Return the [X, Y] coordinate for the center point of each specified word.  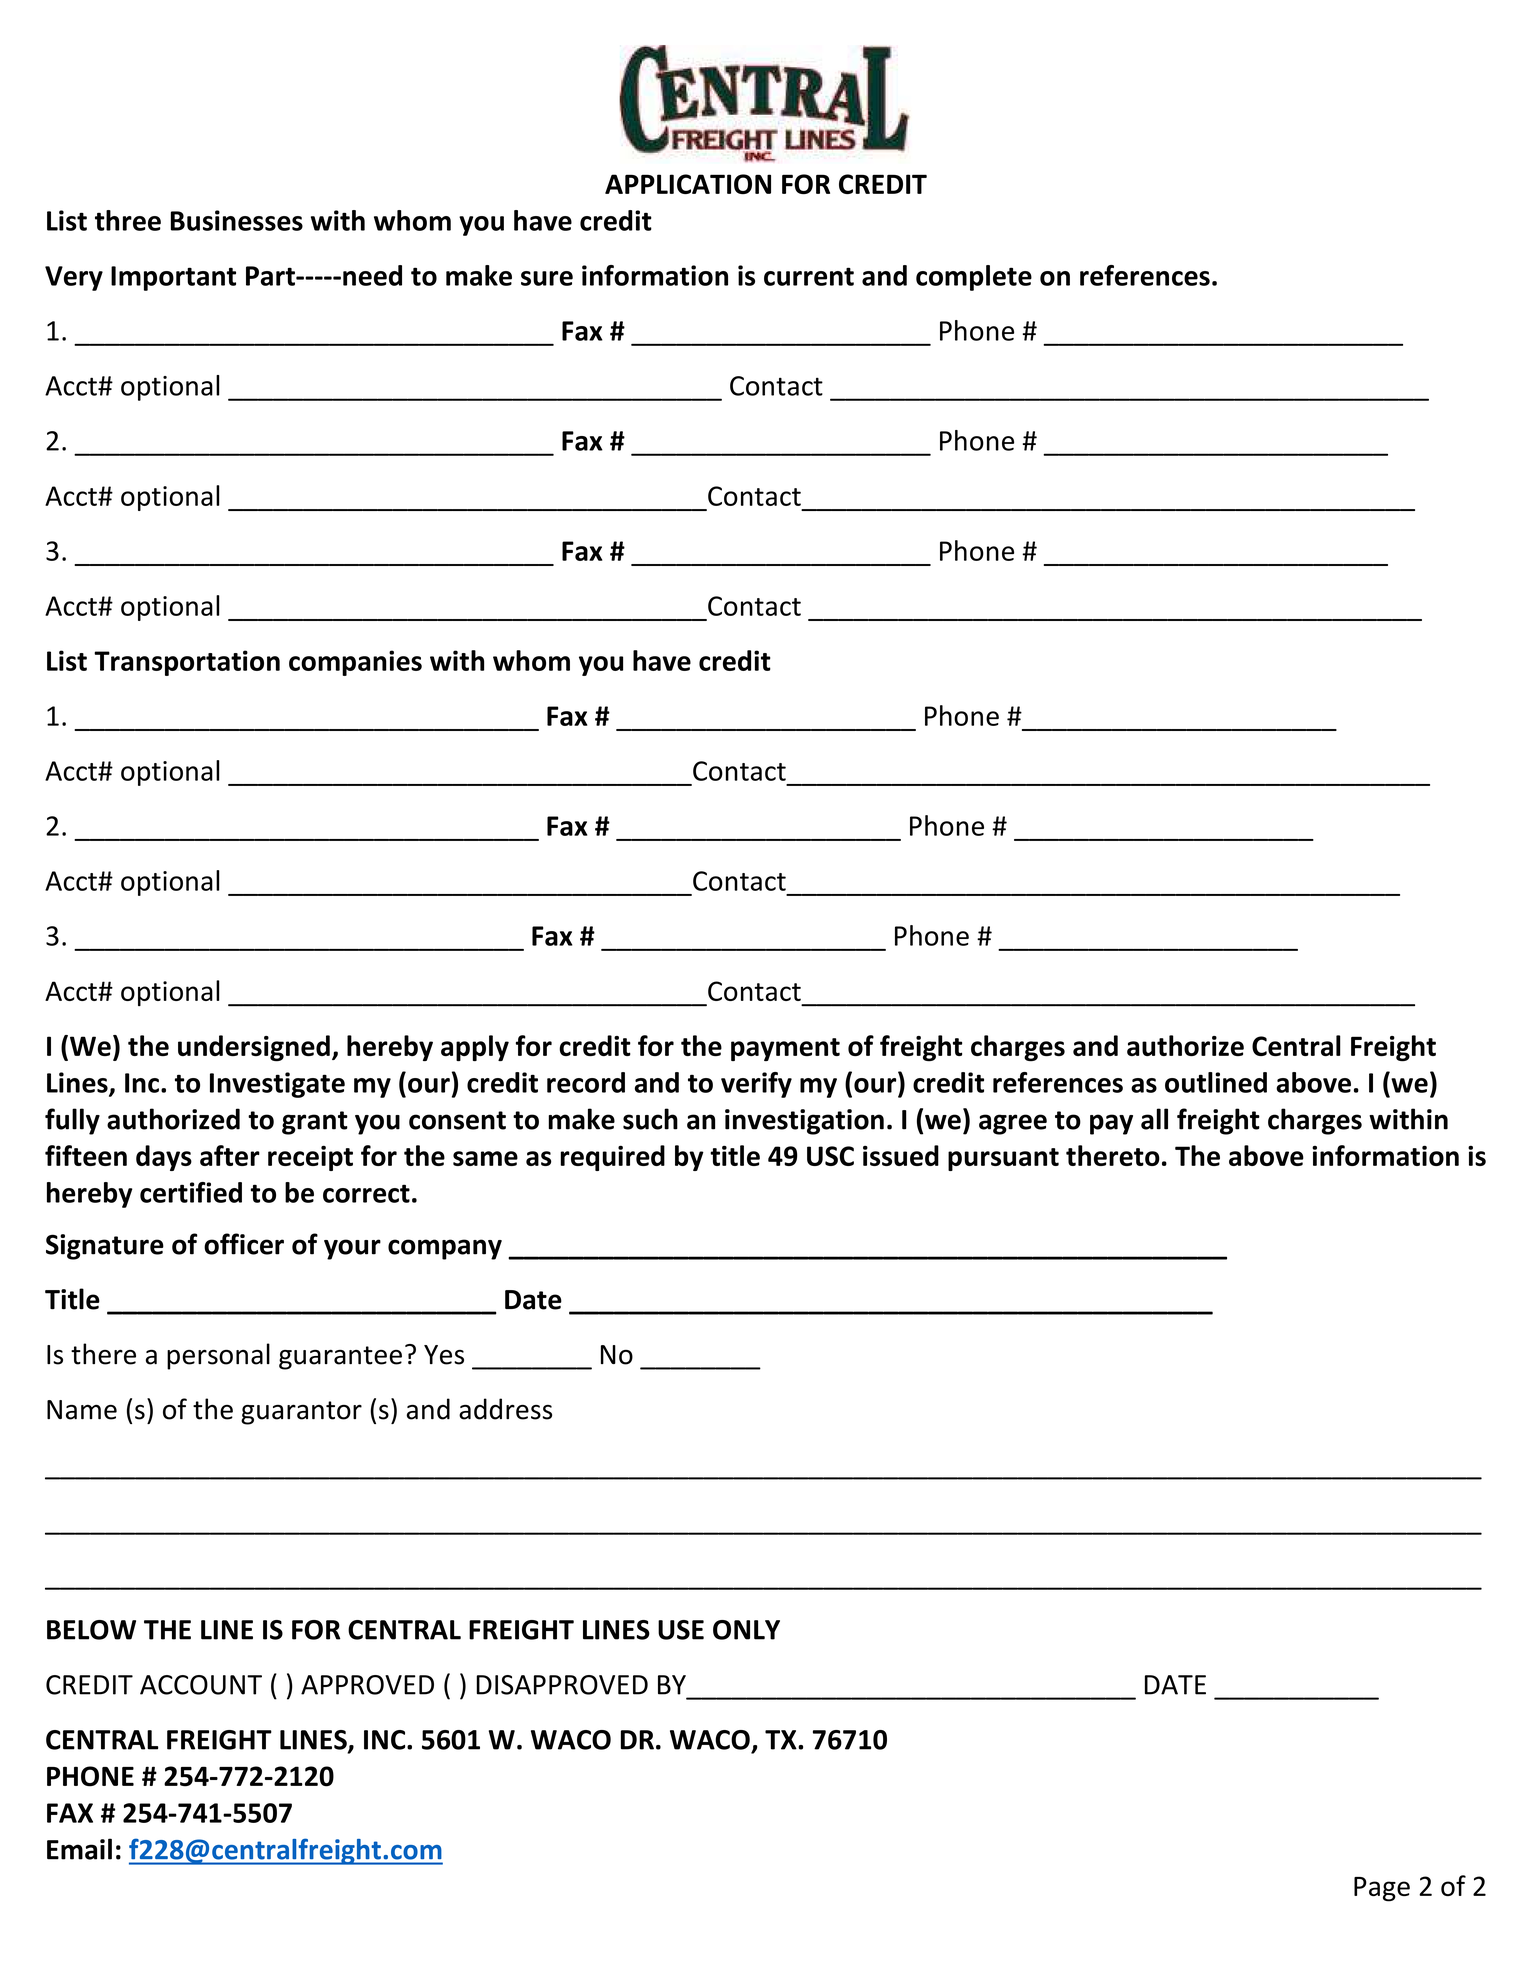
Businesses [237, 220]
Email [79, 1849]
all [1154, 1119]
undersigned [254, 1048]
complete [974, 278]
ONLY [746, 1630]
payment [785, 1049]
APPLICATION [688, 184]
